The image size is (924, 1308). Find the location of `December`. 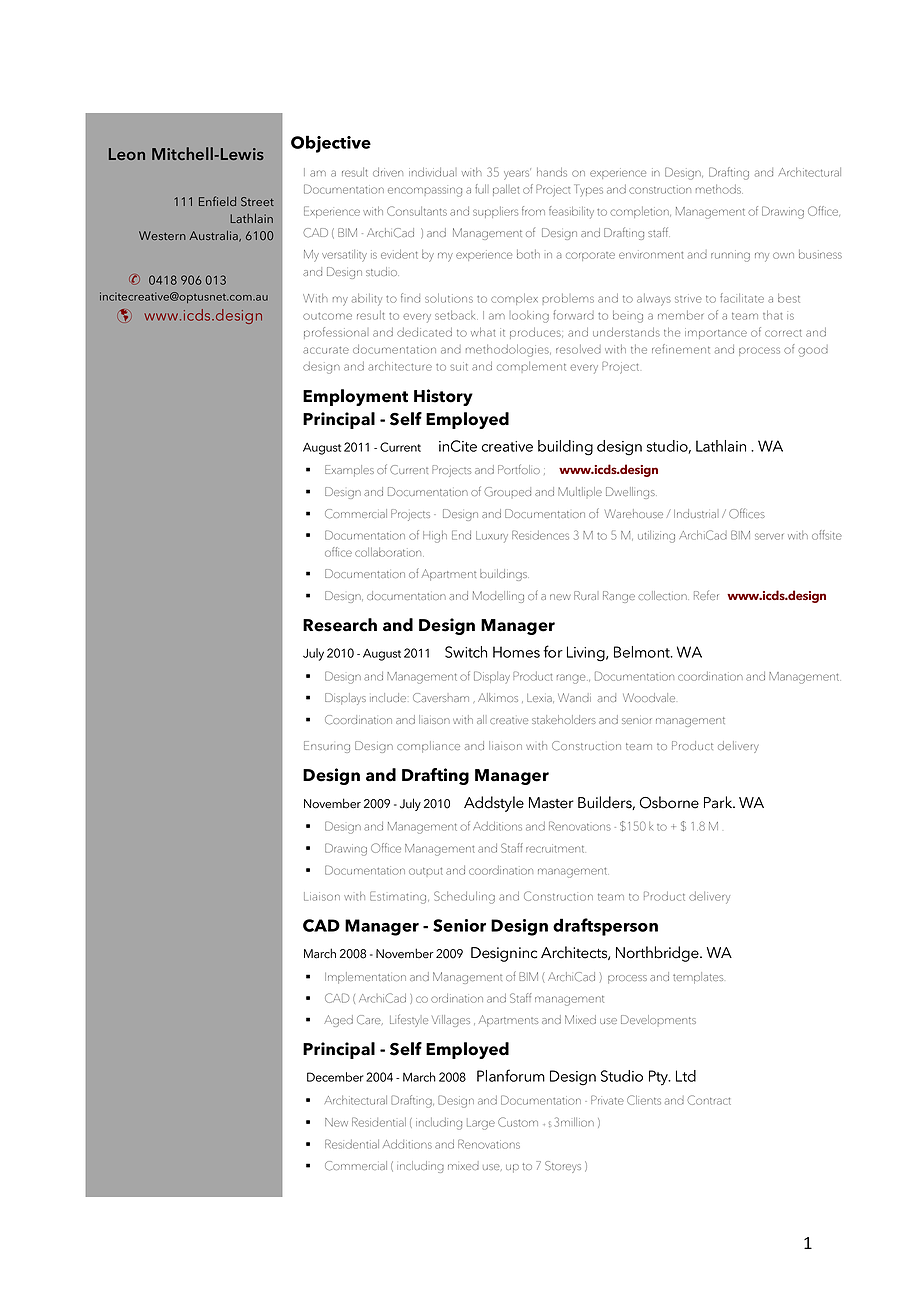

December is located at coordinates (335, 1077).
